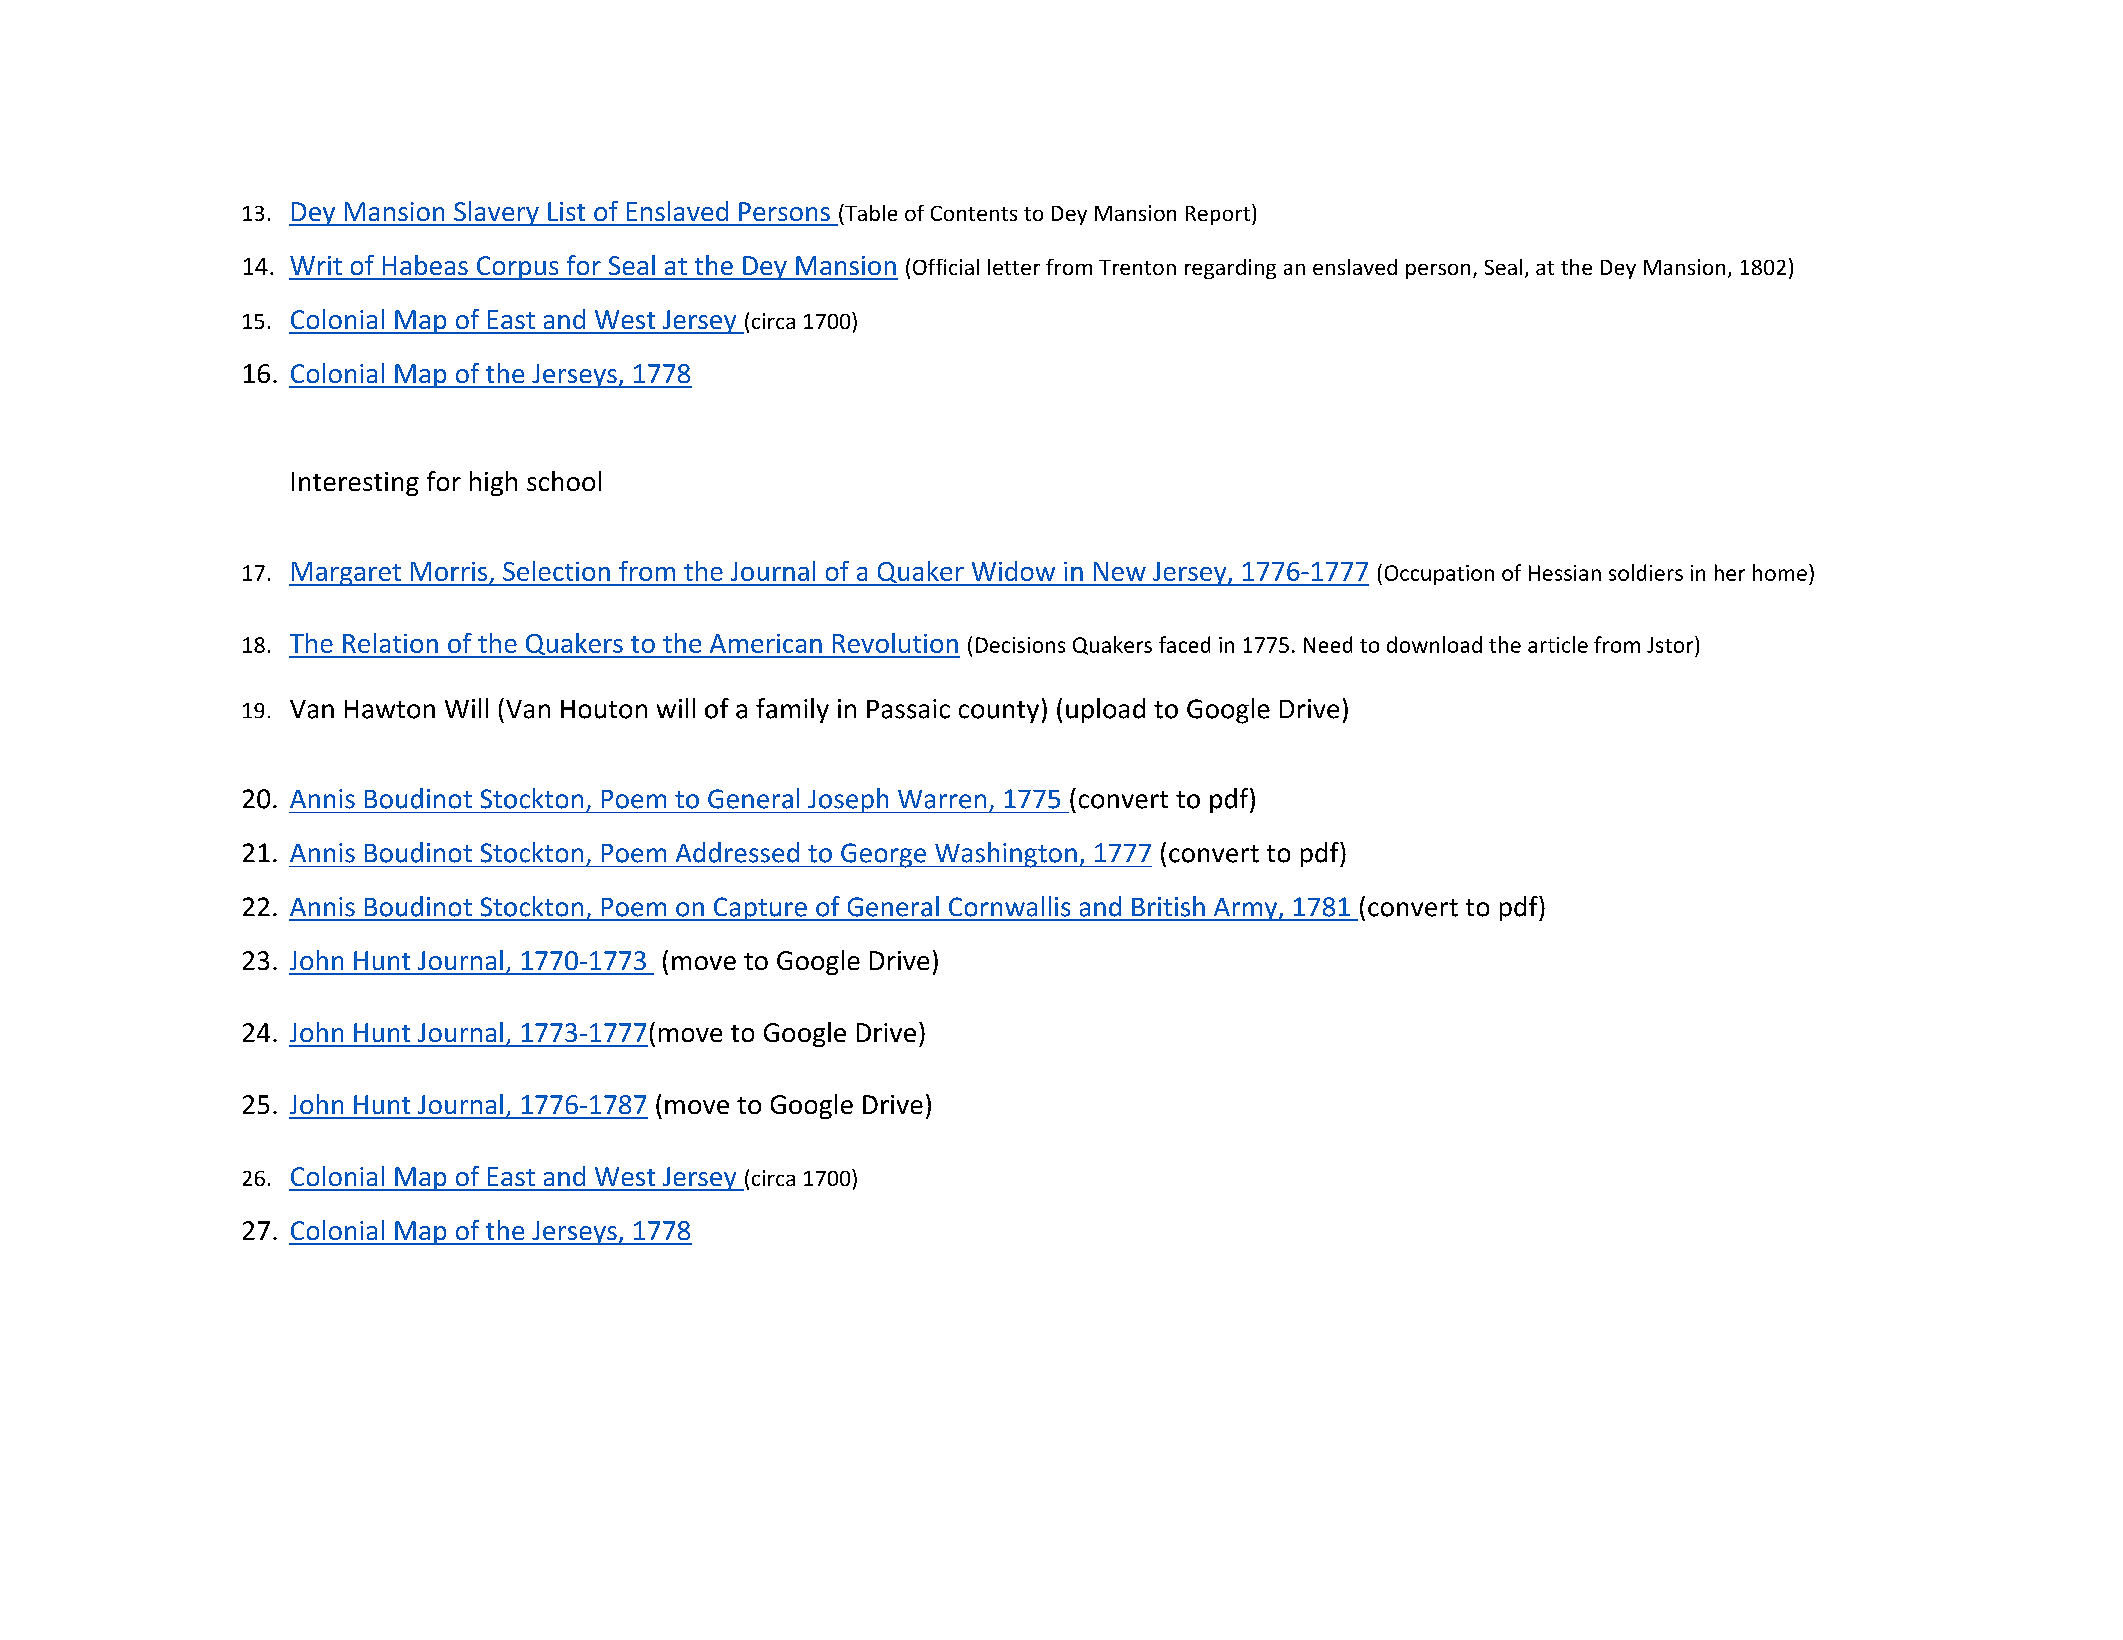 This screenshot has height=1640, width=2123. Describe the element at coordinates (974, 213) in the screenshot. I see `Contents` at that location.
